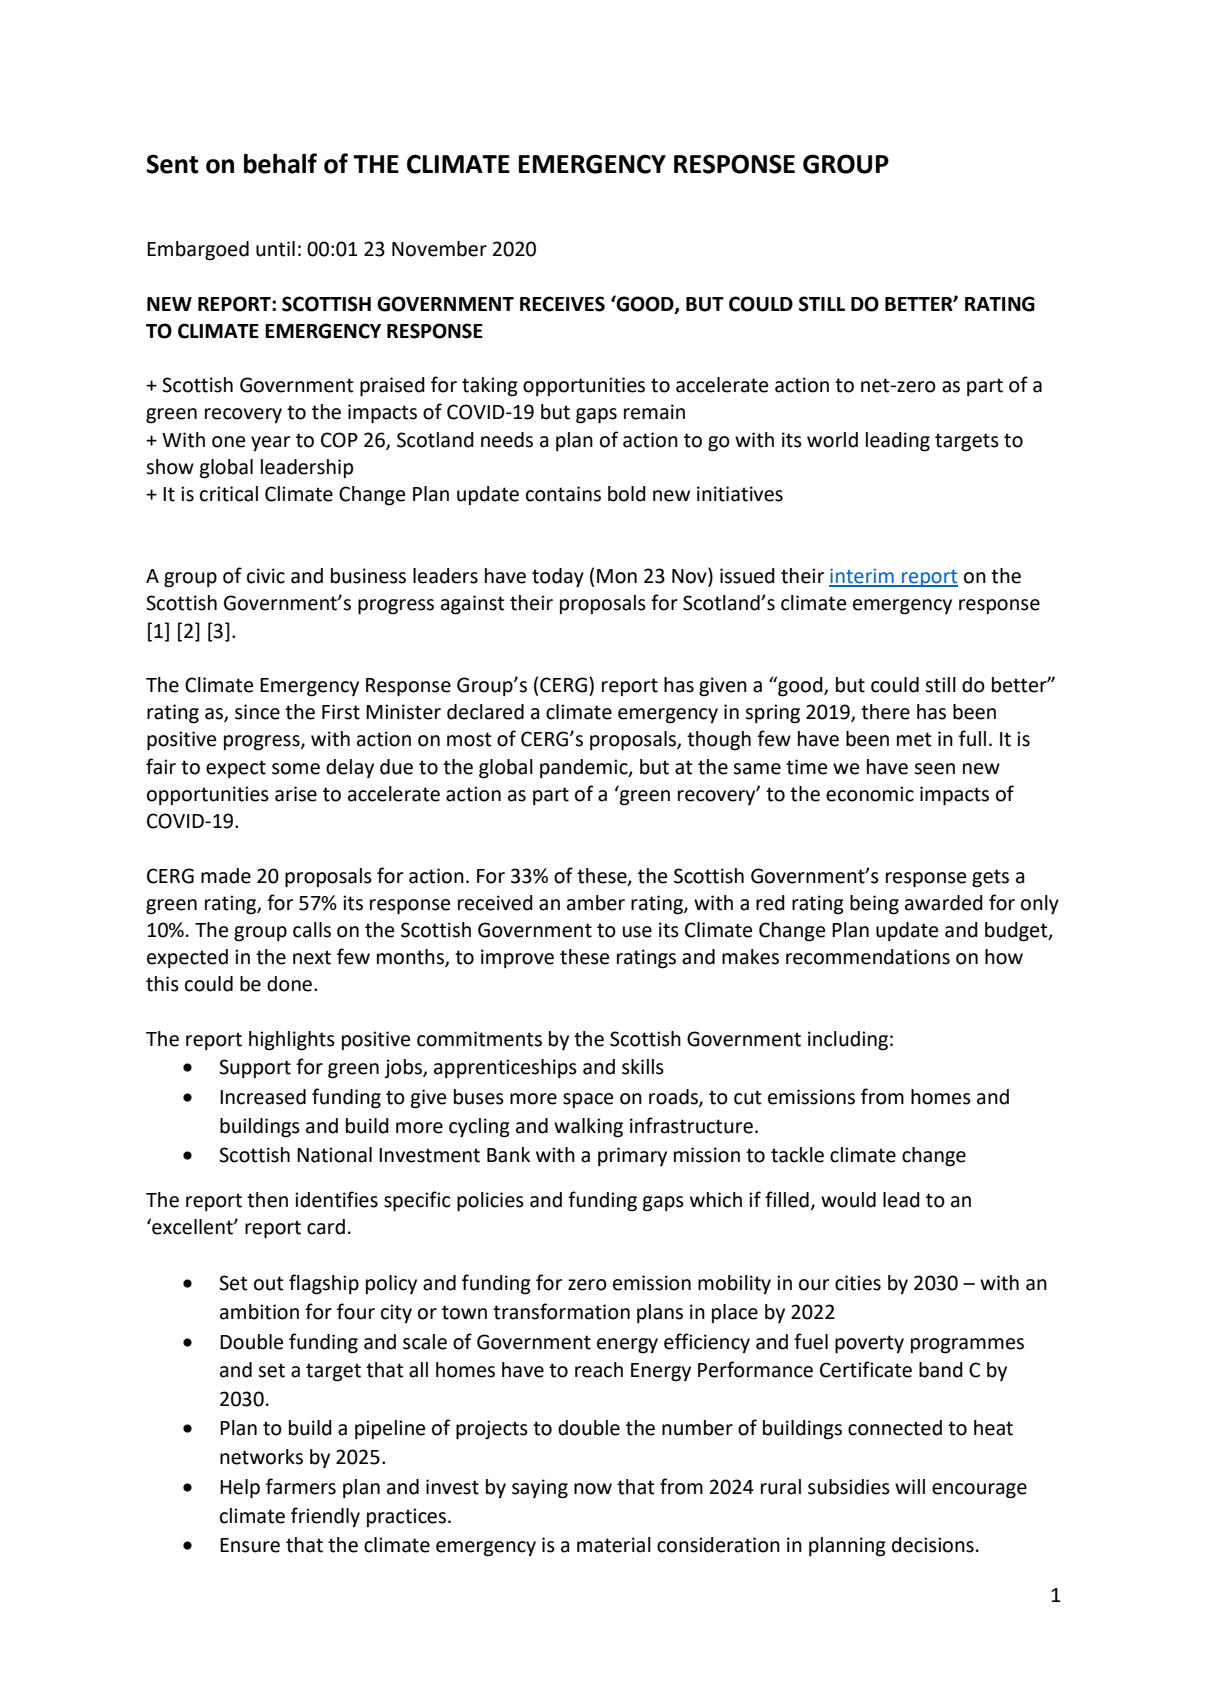  What do you see at coordinates (255, 1068) in the screenshot?
I see `Support` at bounding box center [255, 1068].
